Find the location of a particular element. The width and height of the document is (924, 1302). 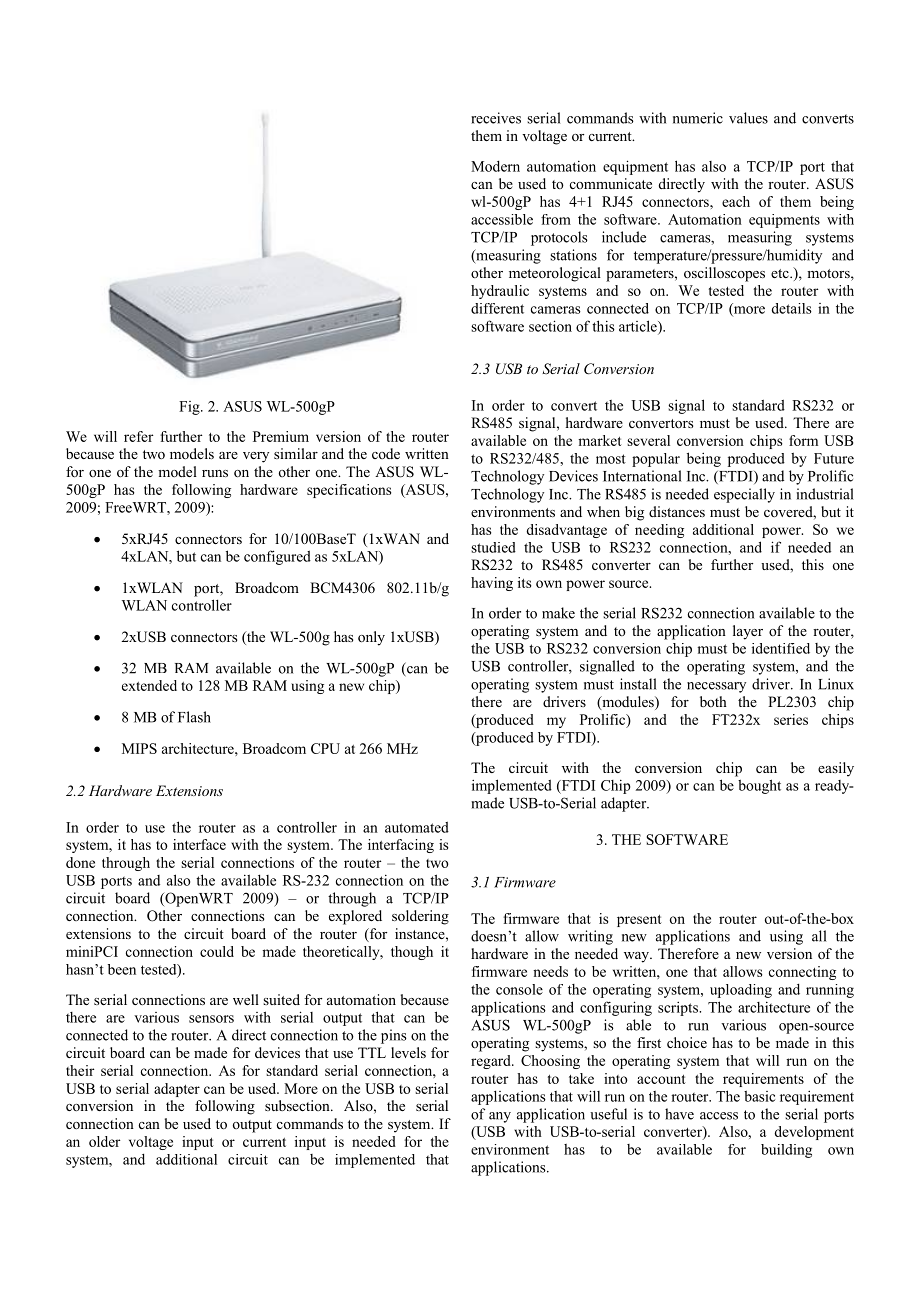

values is located at coordinates (748, 118).
